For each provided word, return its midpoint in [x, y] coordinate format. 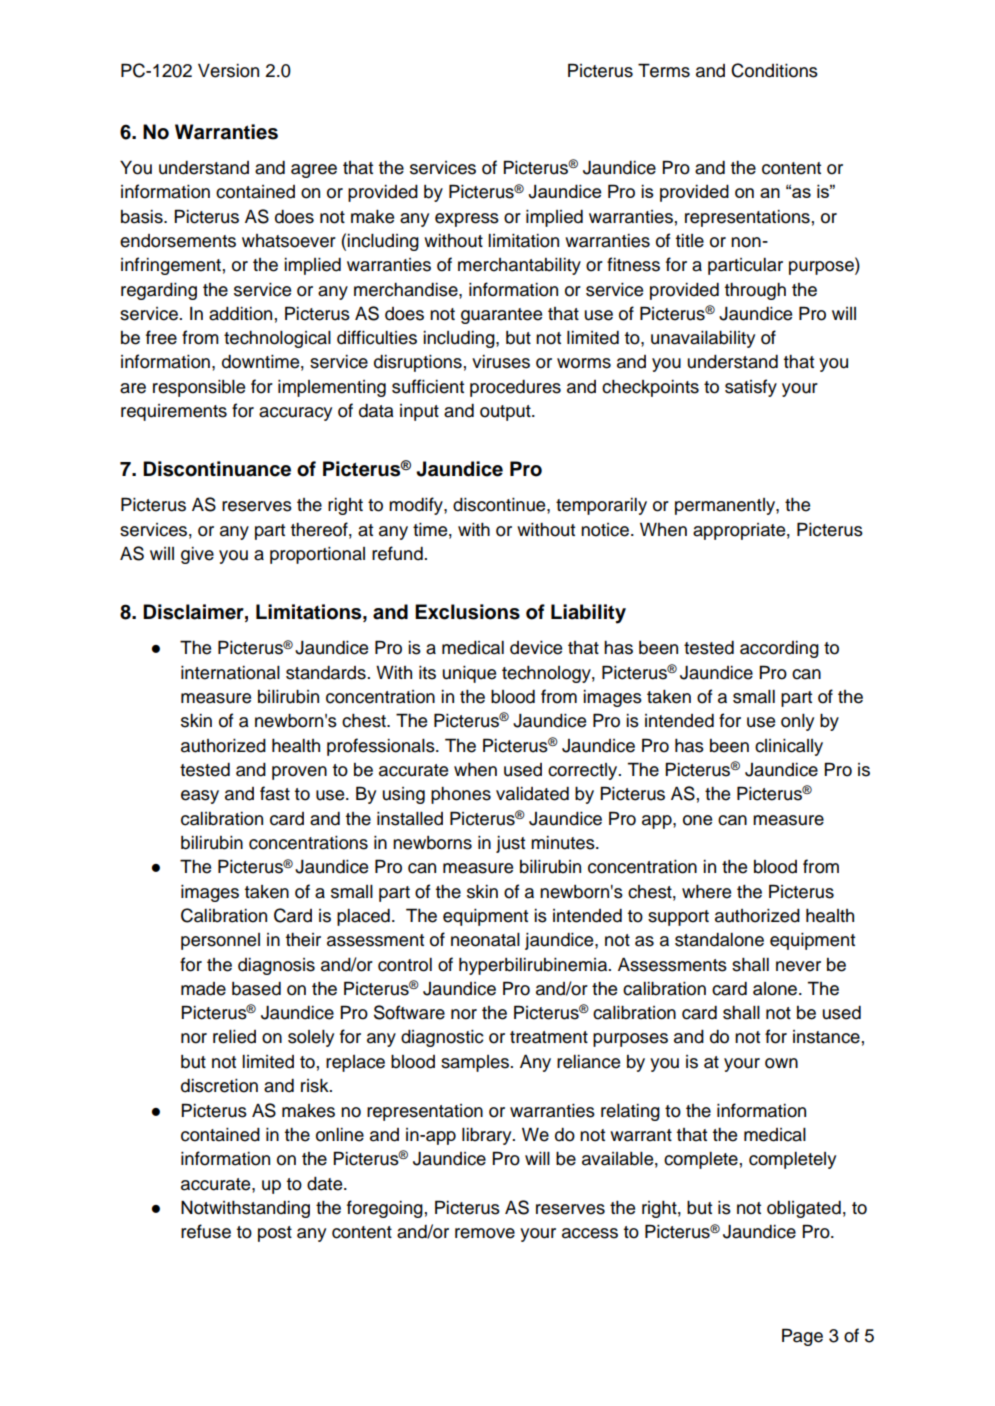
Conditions [774, 70]
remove [485, 1233]
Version [228, 71]
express [467, 220]
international [230, 673]
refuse [206, 1231]
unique [469, 674]
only [797, 722]
